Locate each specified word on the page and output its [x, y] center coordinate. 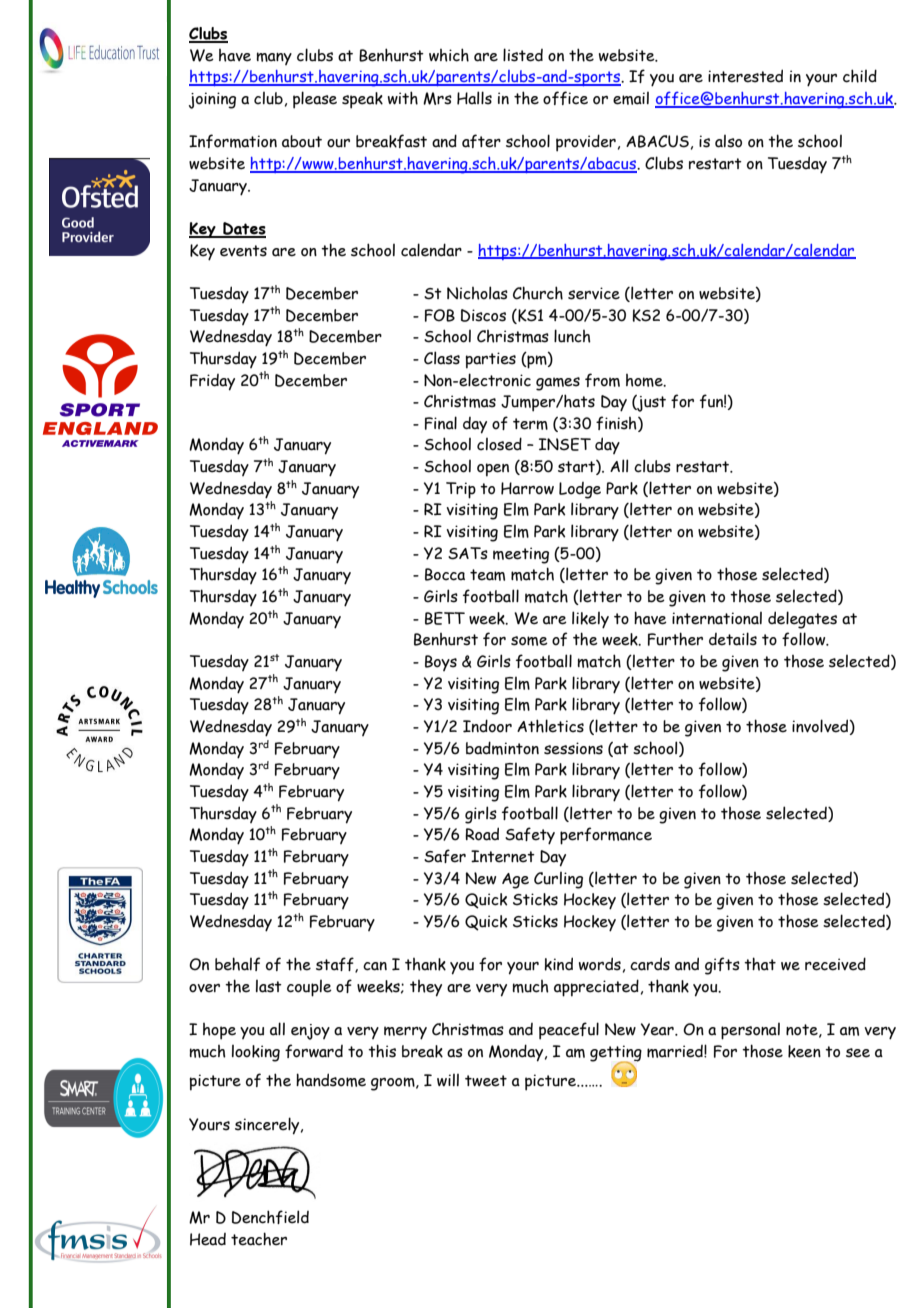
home [645, 380]
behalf [237, 964]
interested [745, 76]
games [558, 384]
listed [523, 55]
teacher [259, 1239]
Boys [441, 663]
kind [558, 964]
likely [590, 620]
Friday [212, 382]
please [315, 100]
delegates [802, 620]
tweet [486, 1081]
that [760, 964]
